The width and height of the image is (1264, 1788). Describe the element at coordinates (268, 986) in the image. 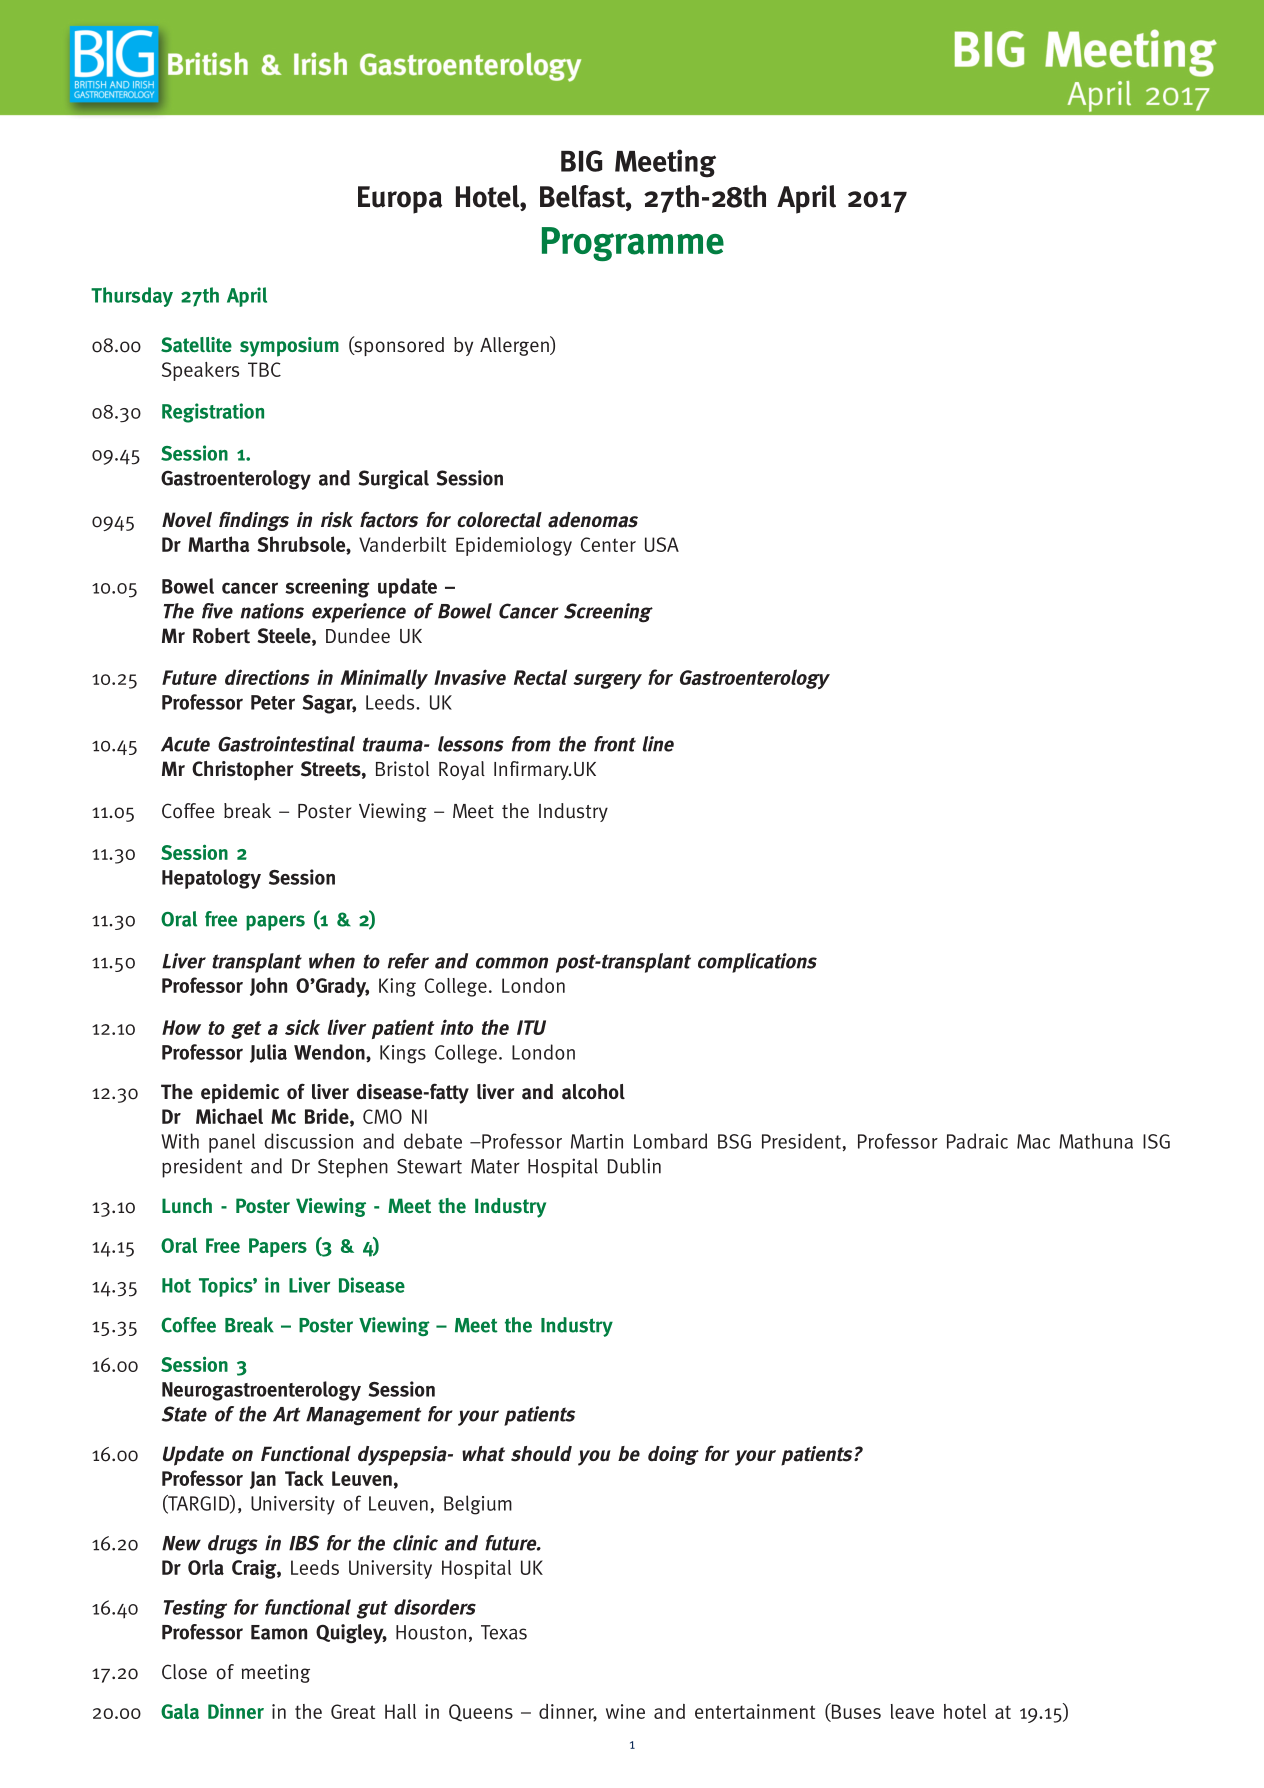

I see `John` at that location.
